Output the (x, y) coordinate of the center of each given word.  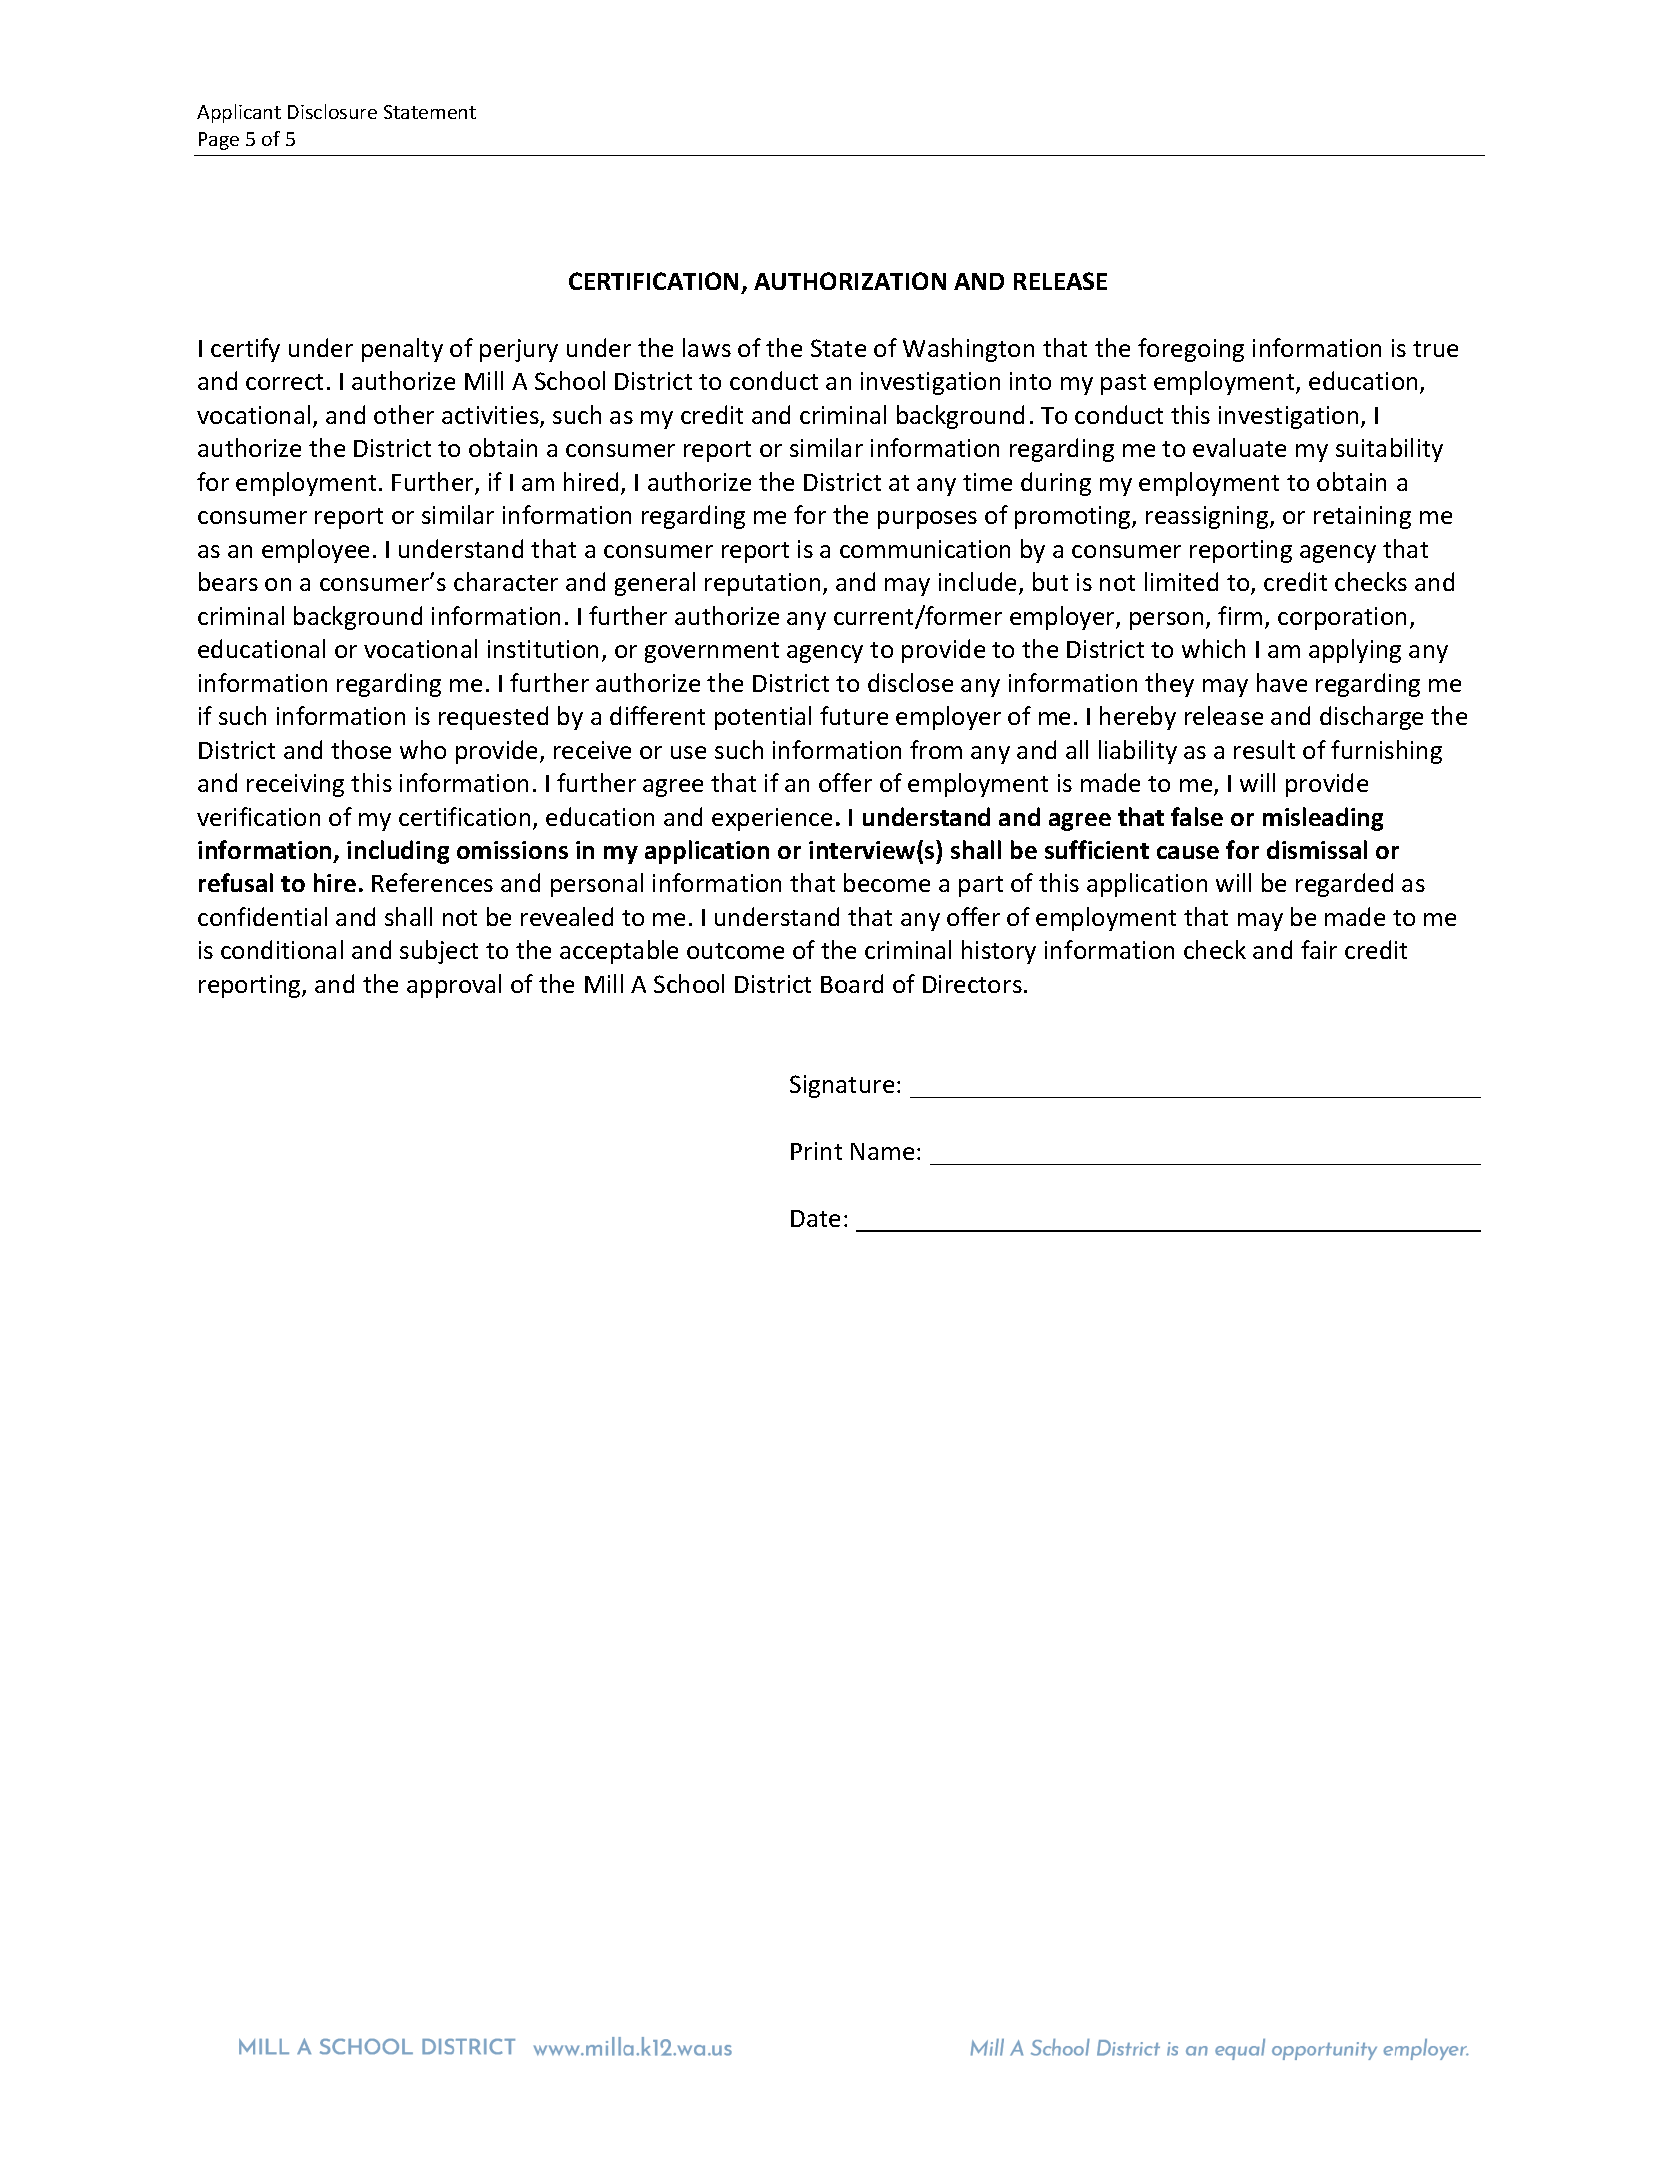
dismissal (1317, 849)
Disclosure (332, 111)
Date (815, 1218)
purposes (927, 520)
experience (772, 819)
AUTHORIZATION (850, 281)
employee (315, 551)
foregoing (1191, 350)
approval (454, 986)
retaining (1362, 517)
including (398, 852)
